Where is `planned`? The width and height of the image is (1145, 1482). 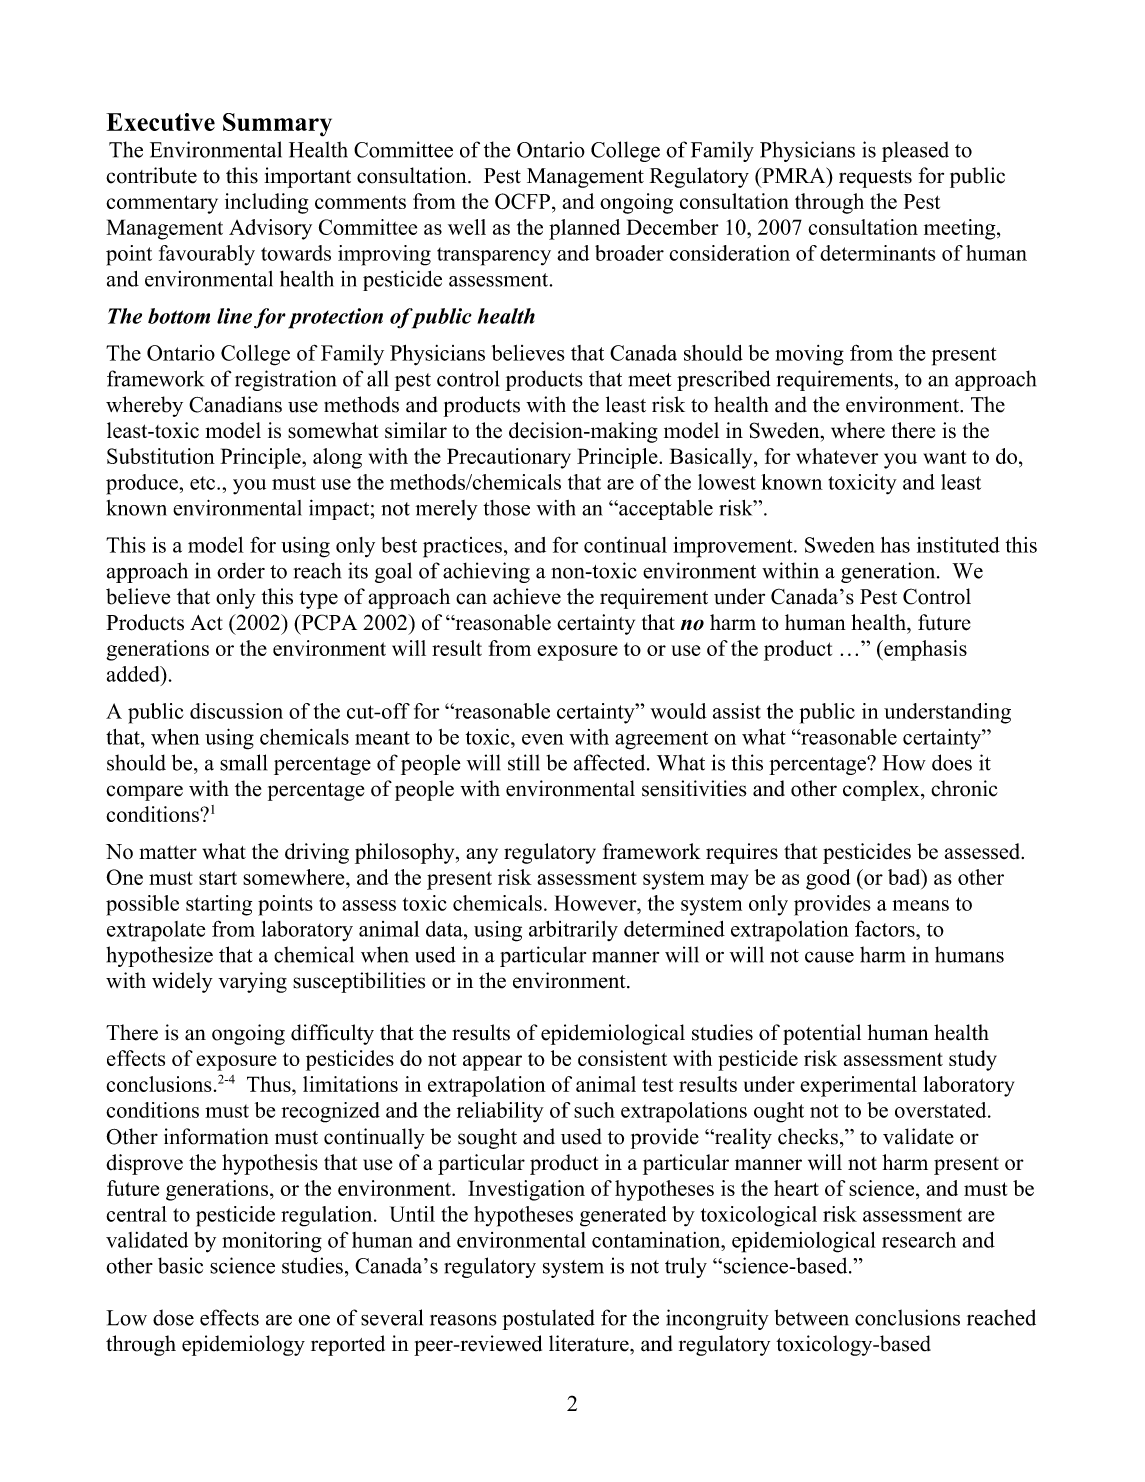 planned is located at coordinates (584, 229).
